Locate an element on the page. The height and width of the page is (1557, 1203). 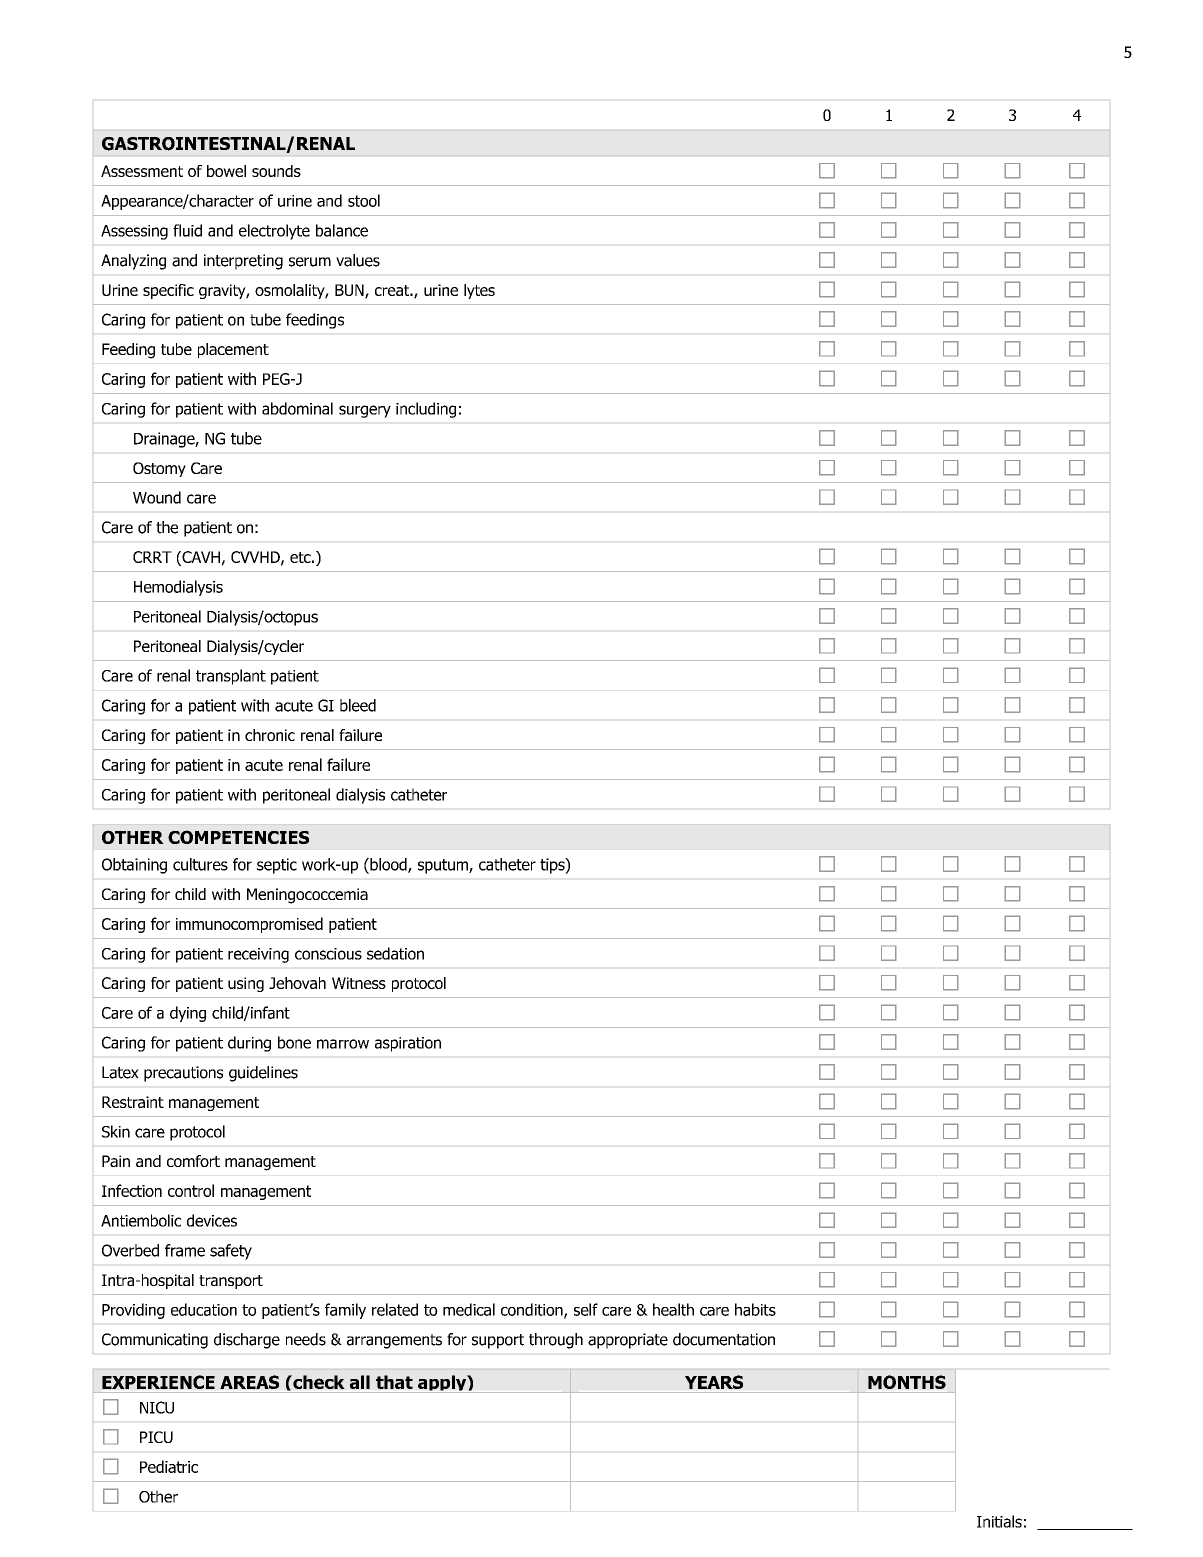
aspiration is located at coordinates (408, 1044).
